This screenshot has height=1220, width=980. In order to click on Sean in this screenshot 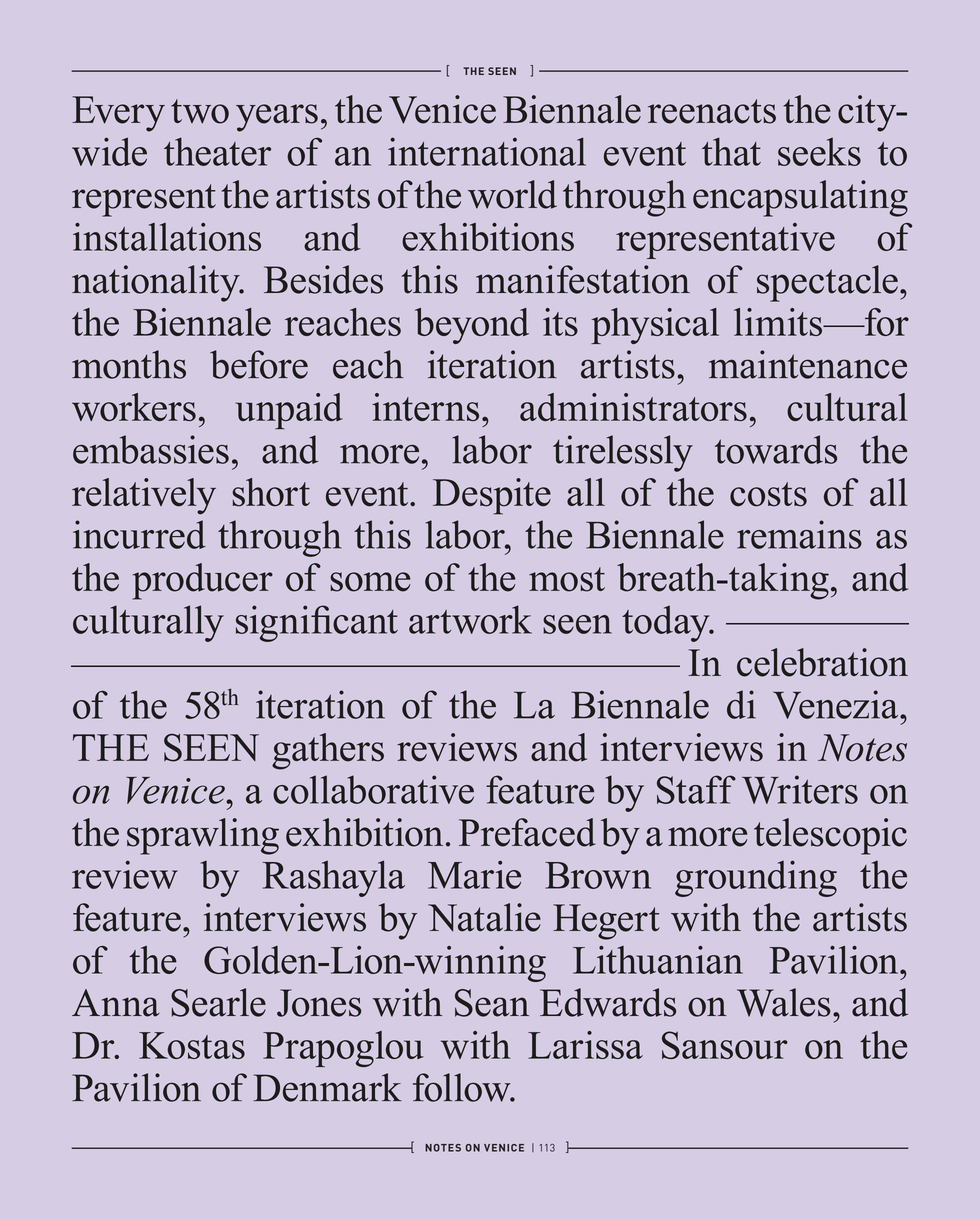, I will do `click(492, 1003)`.
